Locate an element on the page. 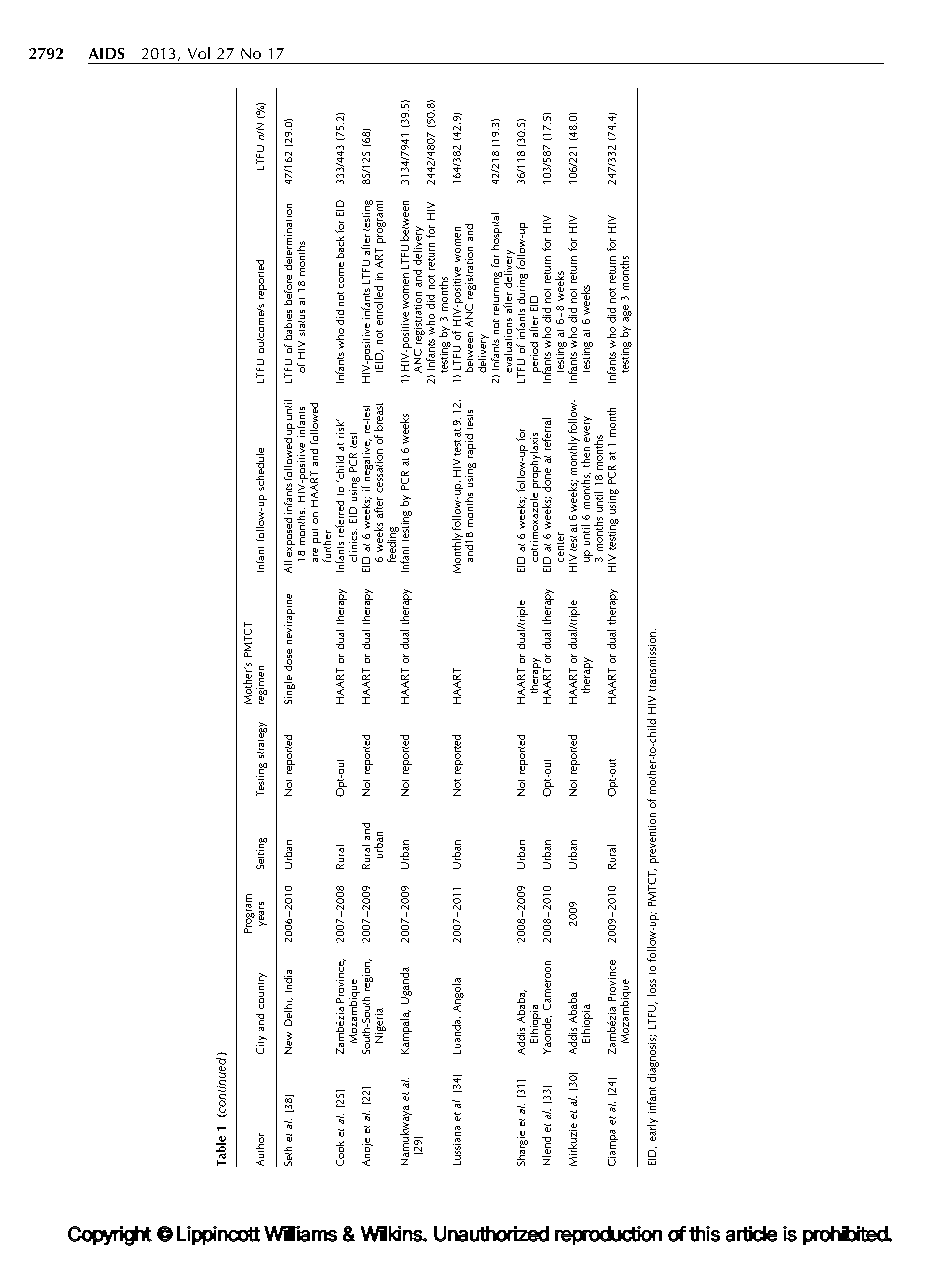  Lippincott is located at coordinates (218, 1235).
